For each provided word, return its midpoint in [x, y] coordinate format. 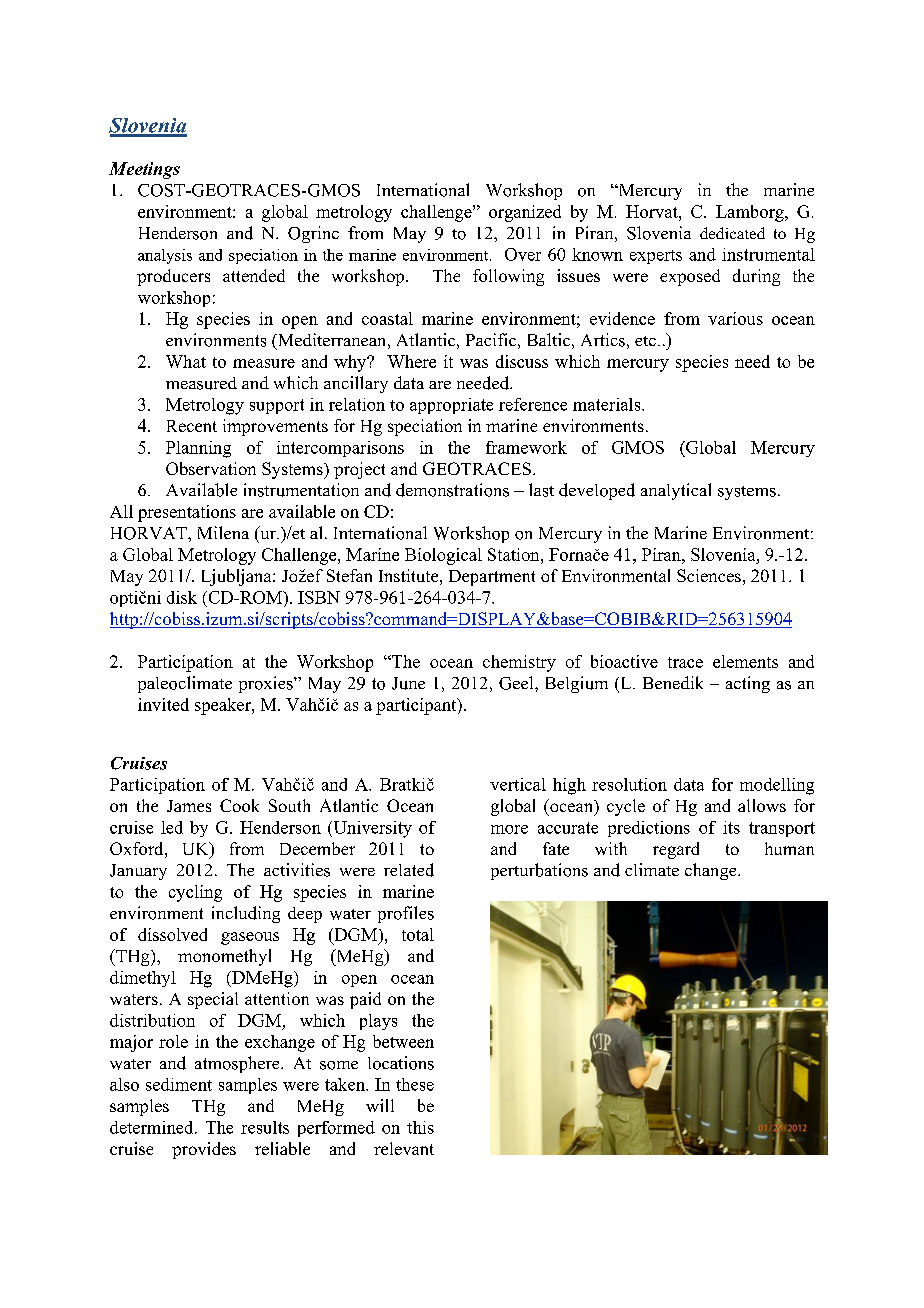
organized [525, 213]
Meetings [144, 170]
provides [204, 1150]
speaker [224, 706]
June [408, 683]
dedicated [732, 233]
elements [745, 661]
